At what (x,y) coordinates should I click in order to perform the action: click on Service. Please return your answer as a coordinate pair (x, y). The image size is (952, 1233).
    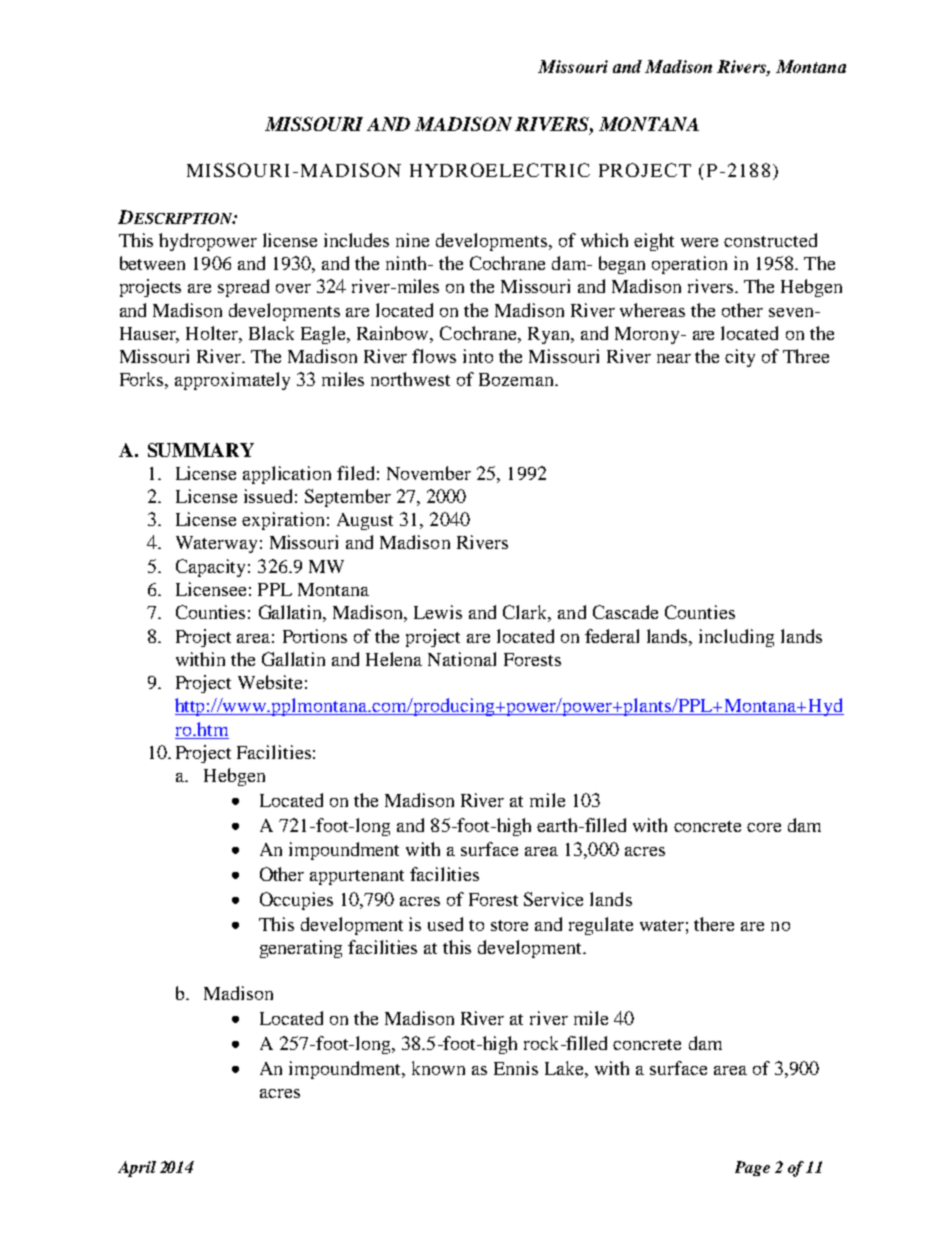
    Looking at the image, I should click on (553, 899).
